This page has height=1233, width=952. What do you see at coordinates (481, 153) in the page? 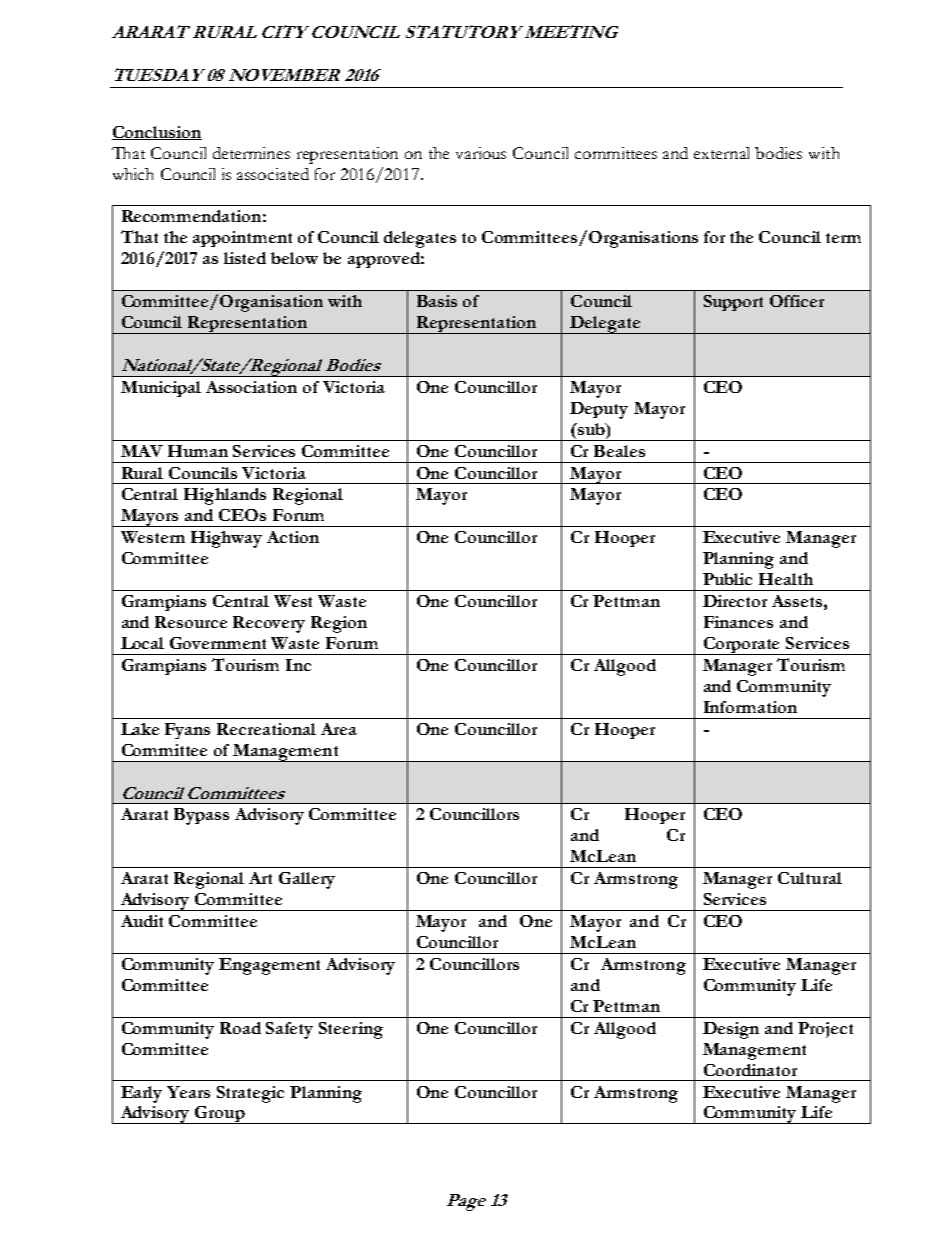
I see `various` at bounding box center [481, 153].
